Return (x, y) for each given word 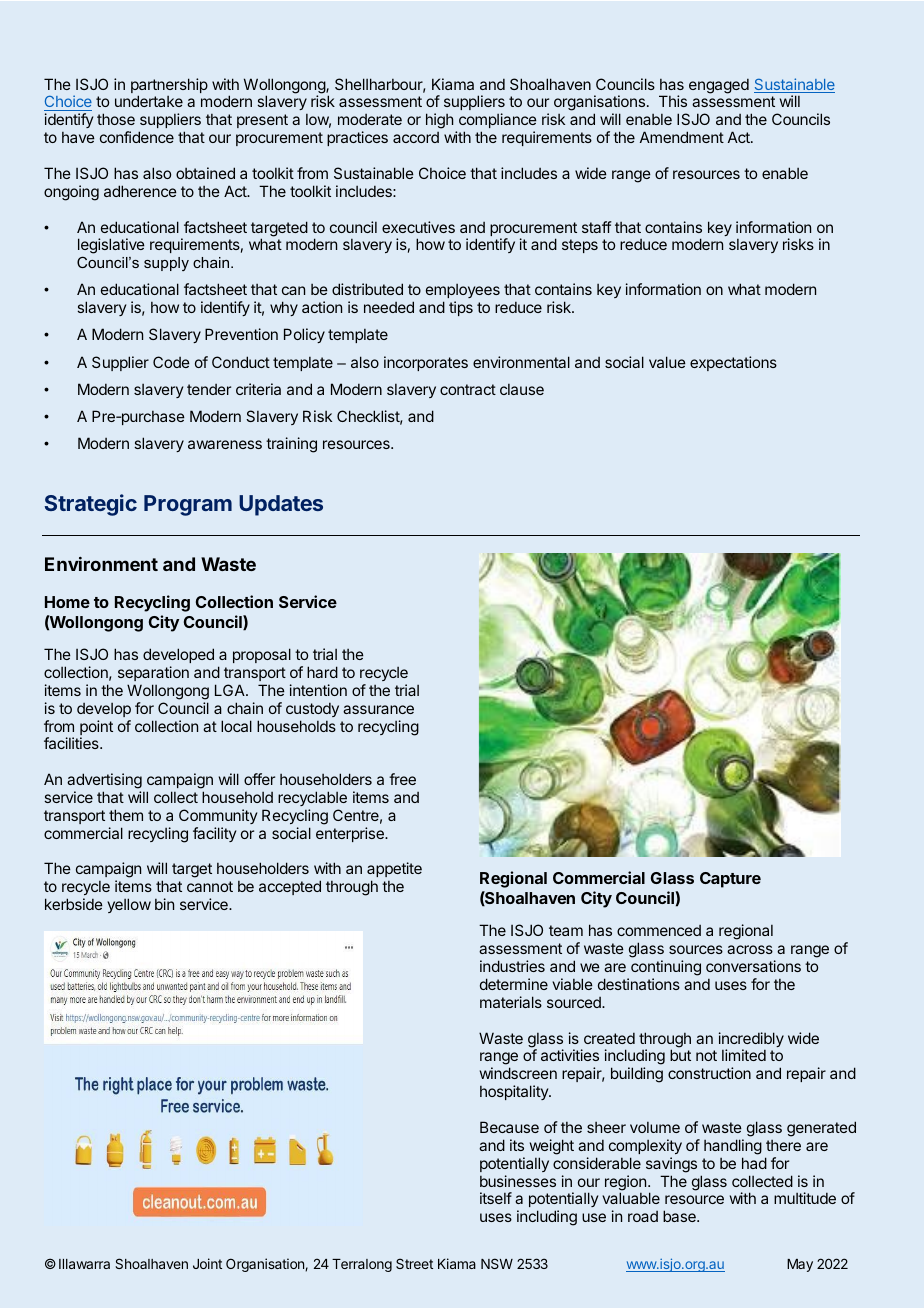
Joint (207, 1263)
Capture (730, 880)
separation (153, 673)
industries (512, 966)
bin (164, 904)
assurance (378, 709)
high (439, 121)
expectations (733, 363)
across (750, 949)
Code (171, 362)
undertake (149, 101)
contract (468, 389)
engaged (719, 86)
